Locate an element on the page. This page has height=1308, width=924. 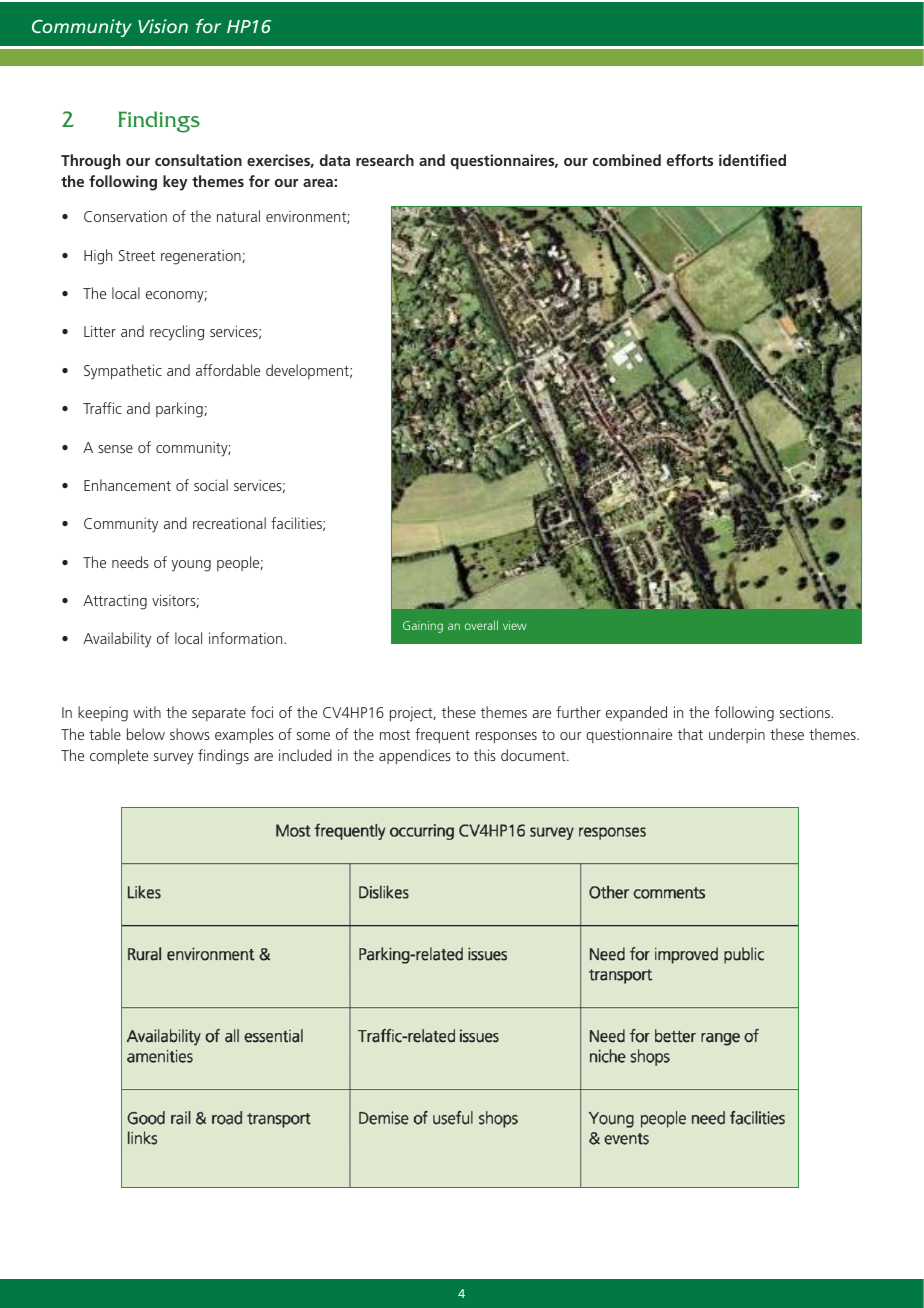
frequent is located at coordinates (442, 735).
